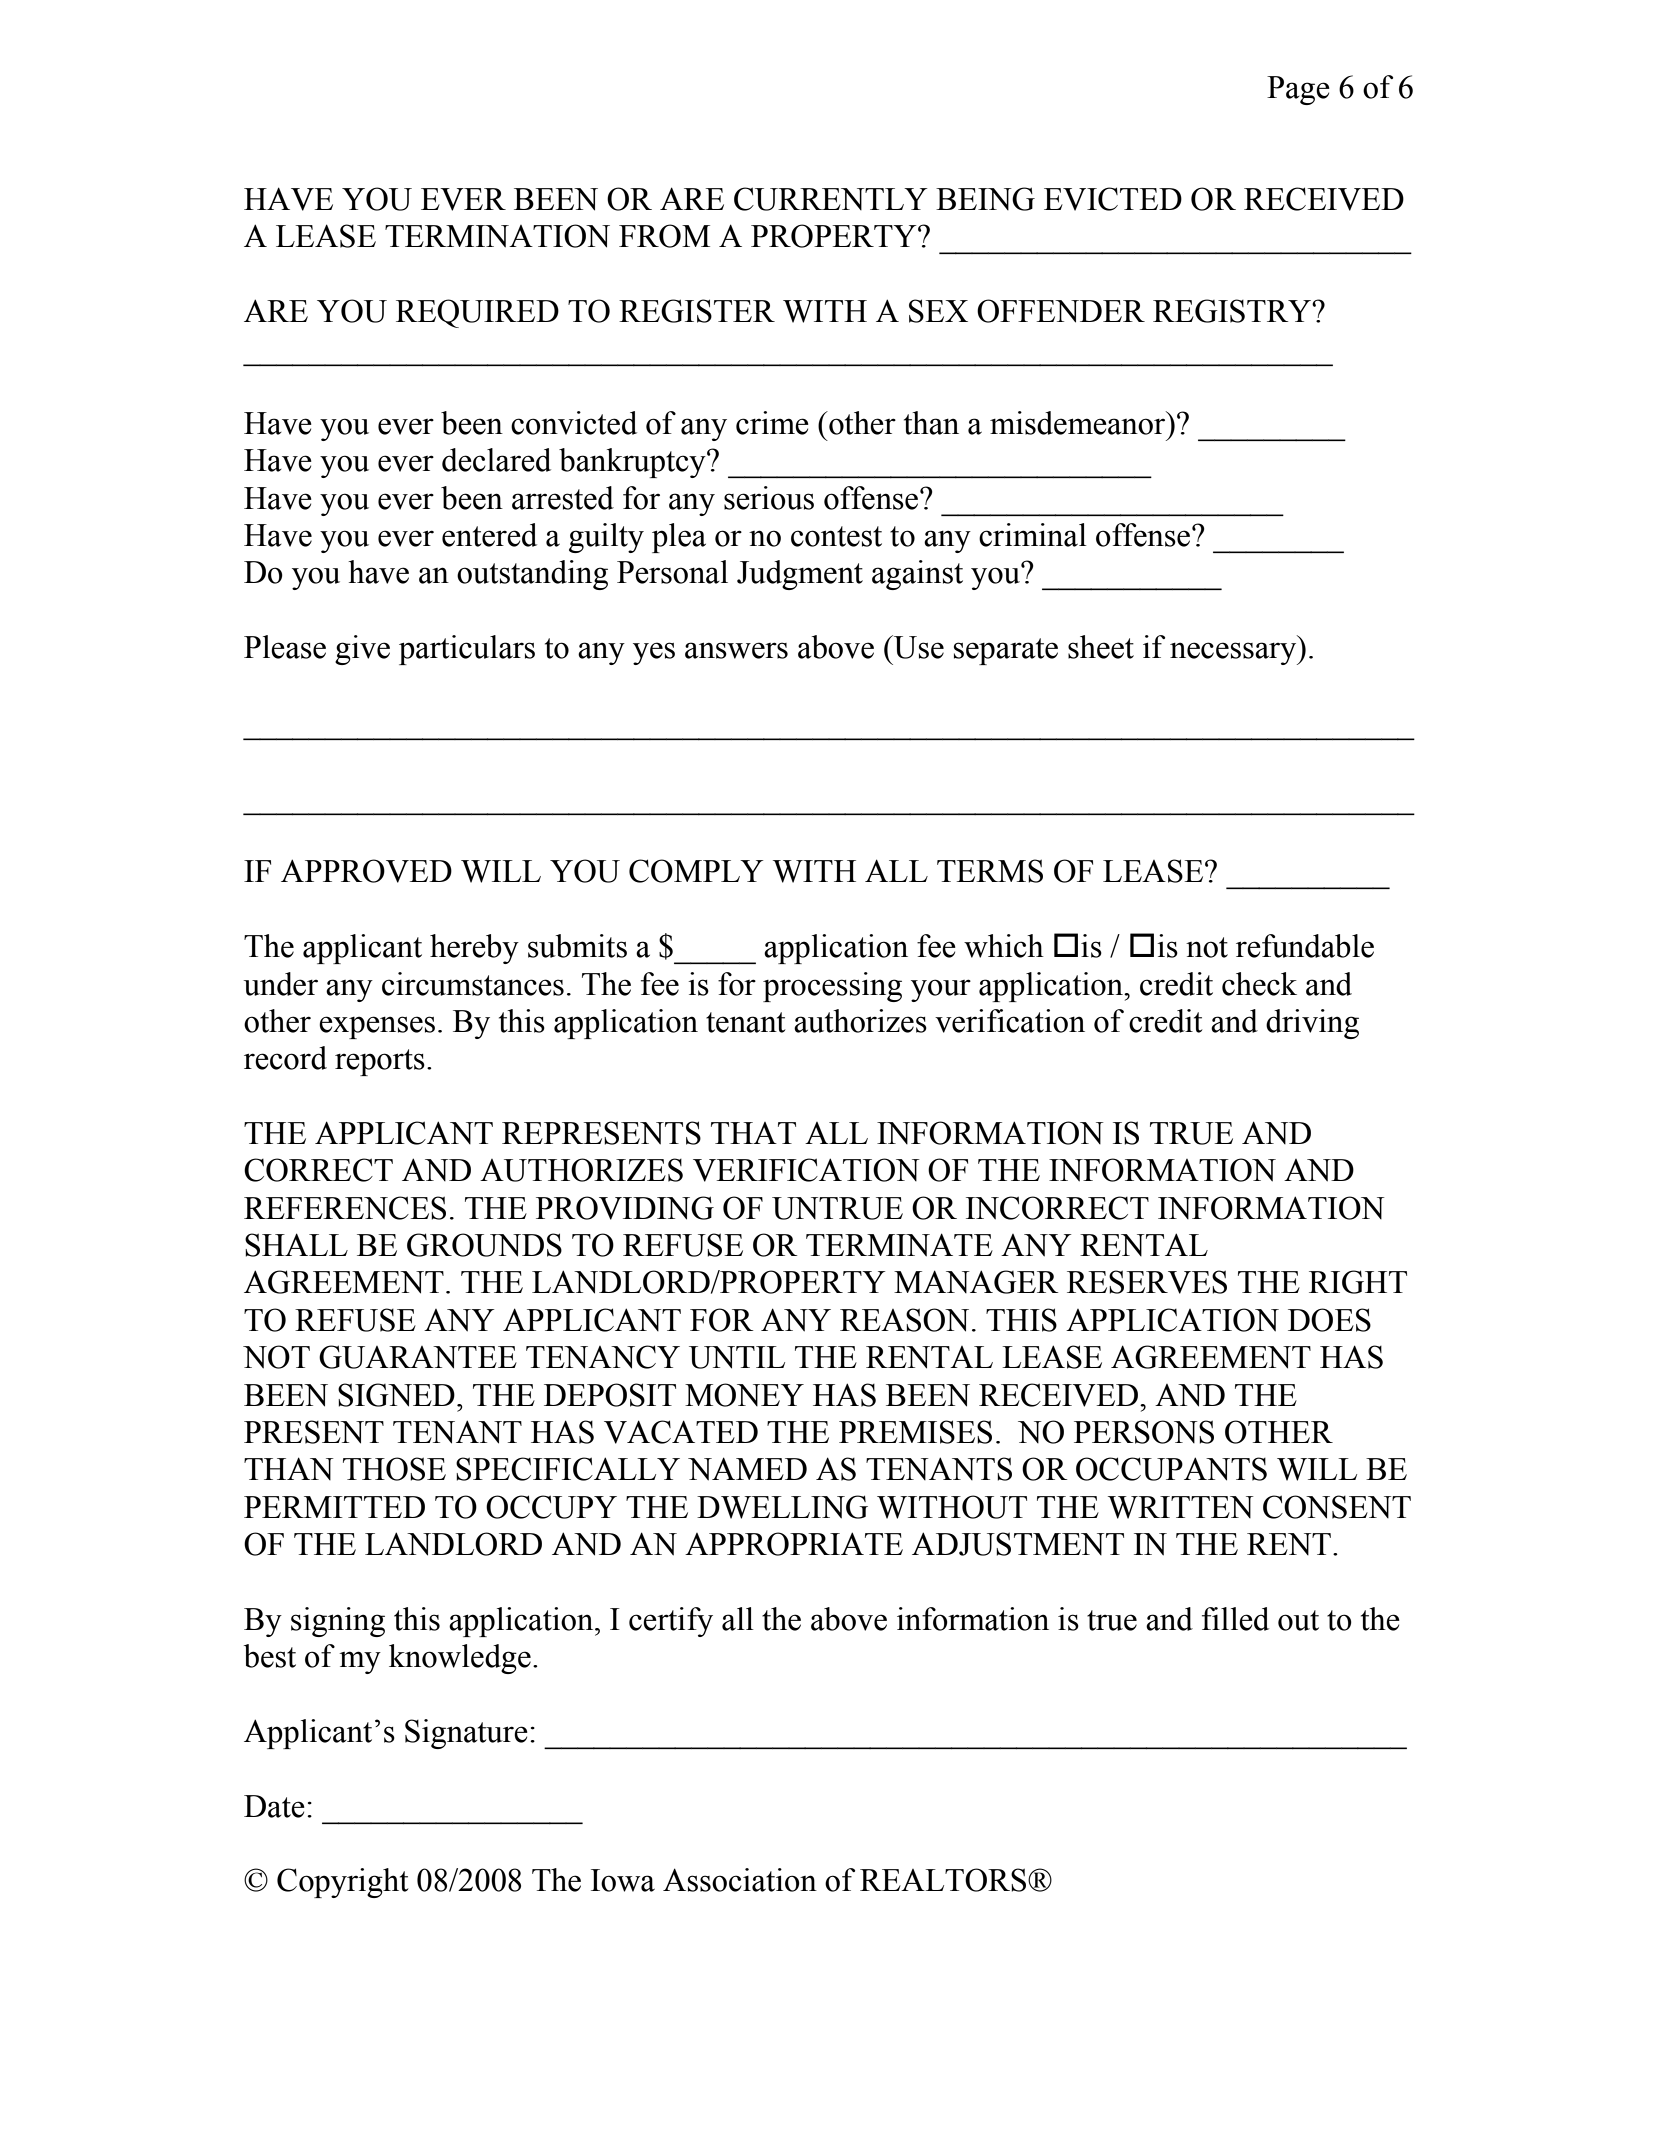 The width and height of the document is (1658, 2145). I want to click on Date, so click(274, 1806).
